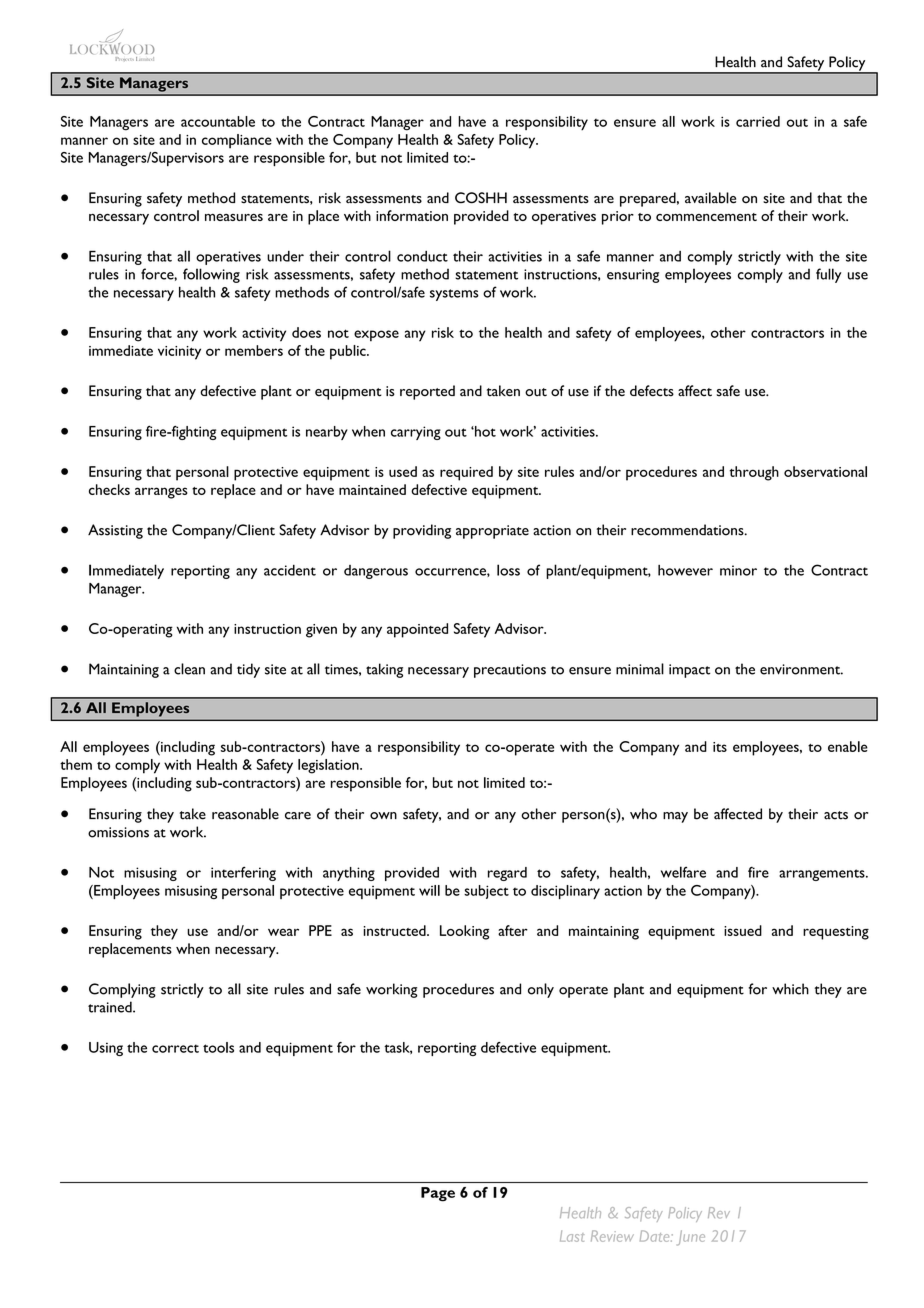 The image size is (924, 1308). I want to click on correct, so click(175, 1048).
